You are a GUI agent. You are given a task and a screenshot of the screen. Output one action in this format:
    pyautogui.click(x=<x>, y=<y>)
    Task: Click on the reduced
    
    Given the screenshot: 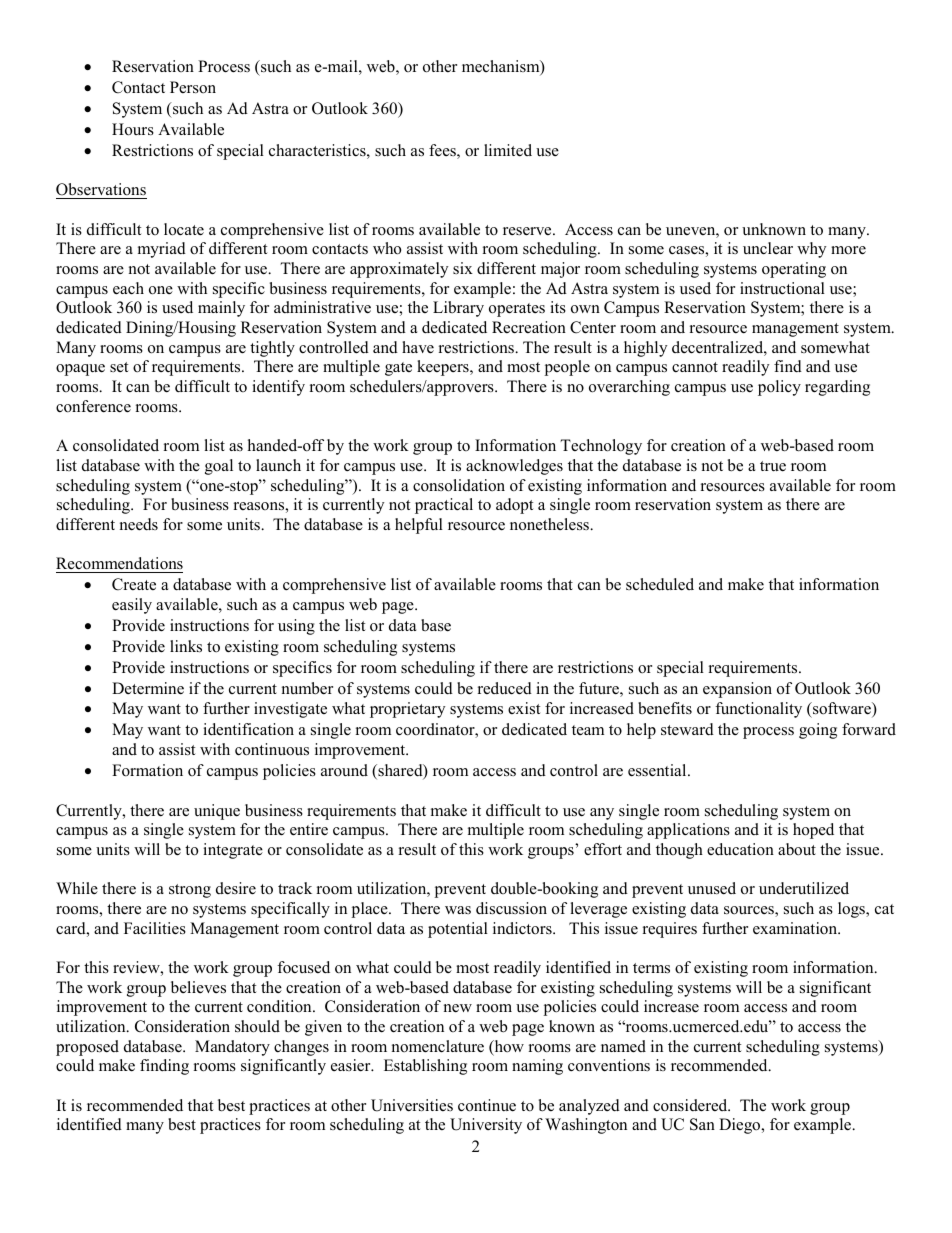 What is the action you would take?
    pyautogui.click(x=505, y=688)
